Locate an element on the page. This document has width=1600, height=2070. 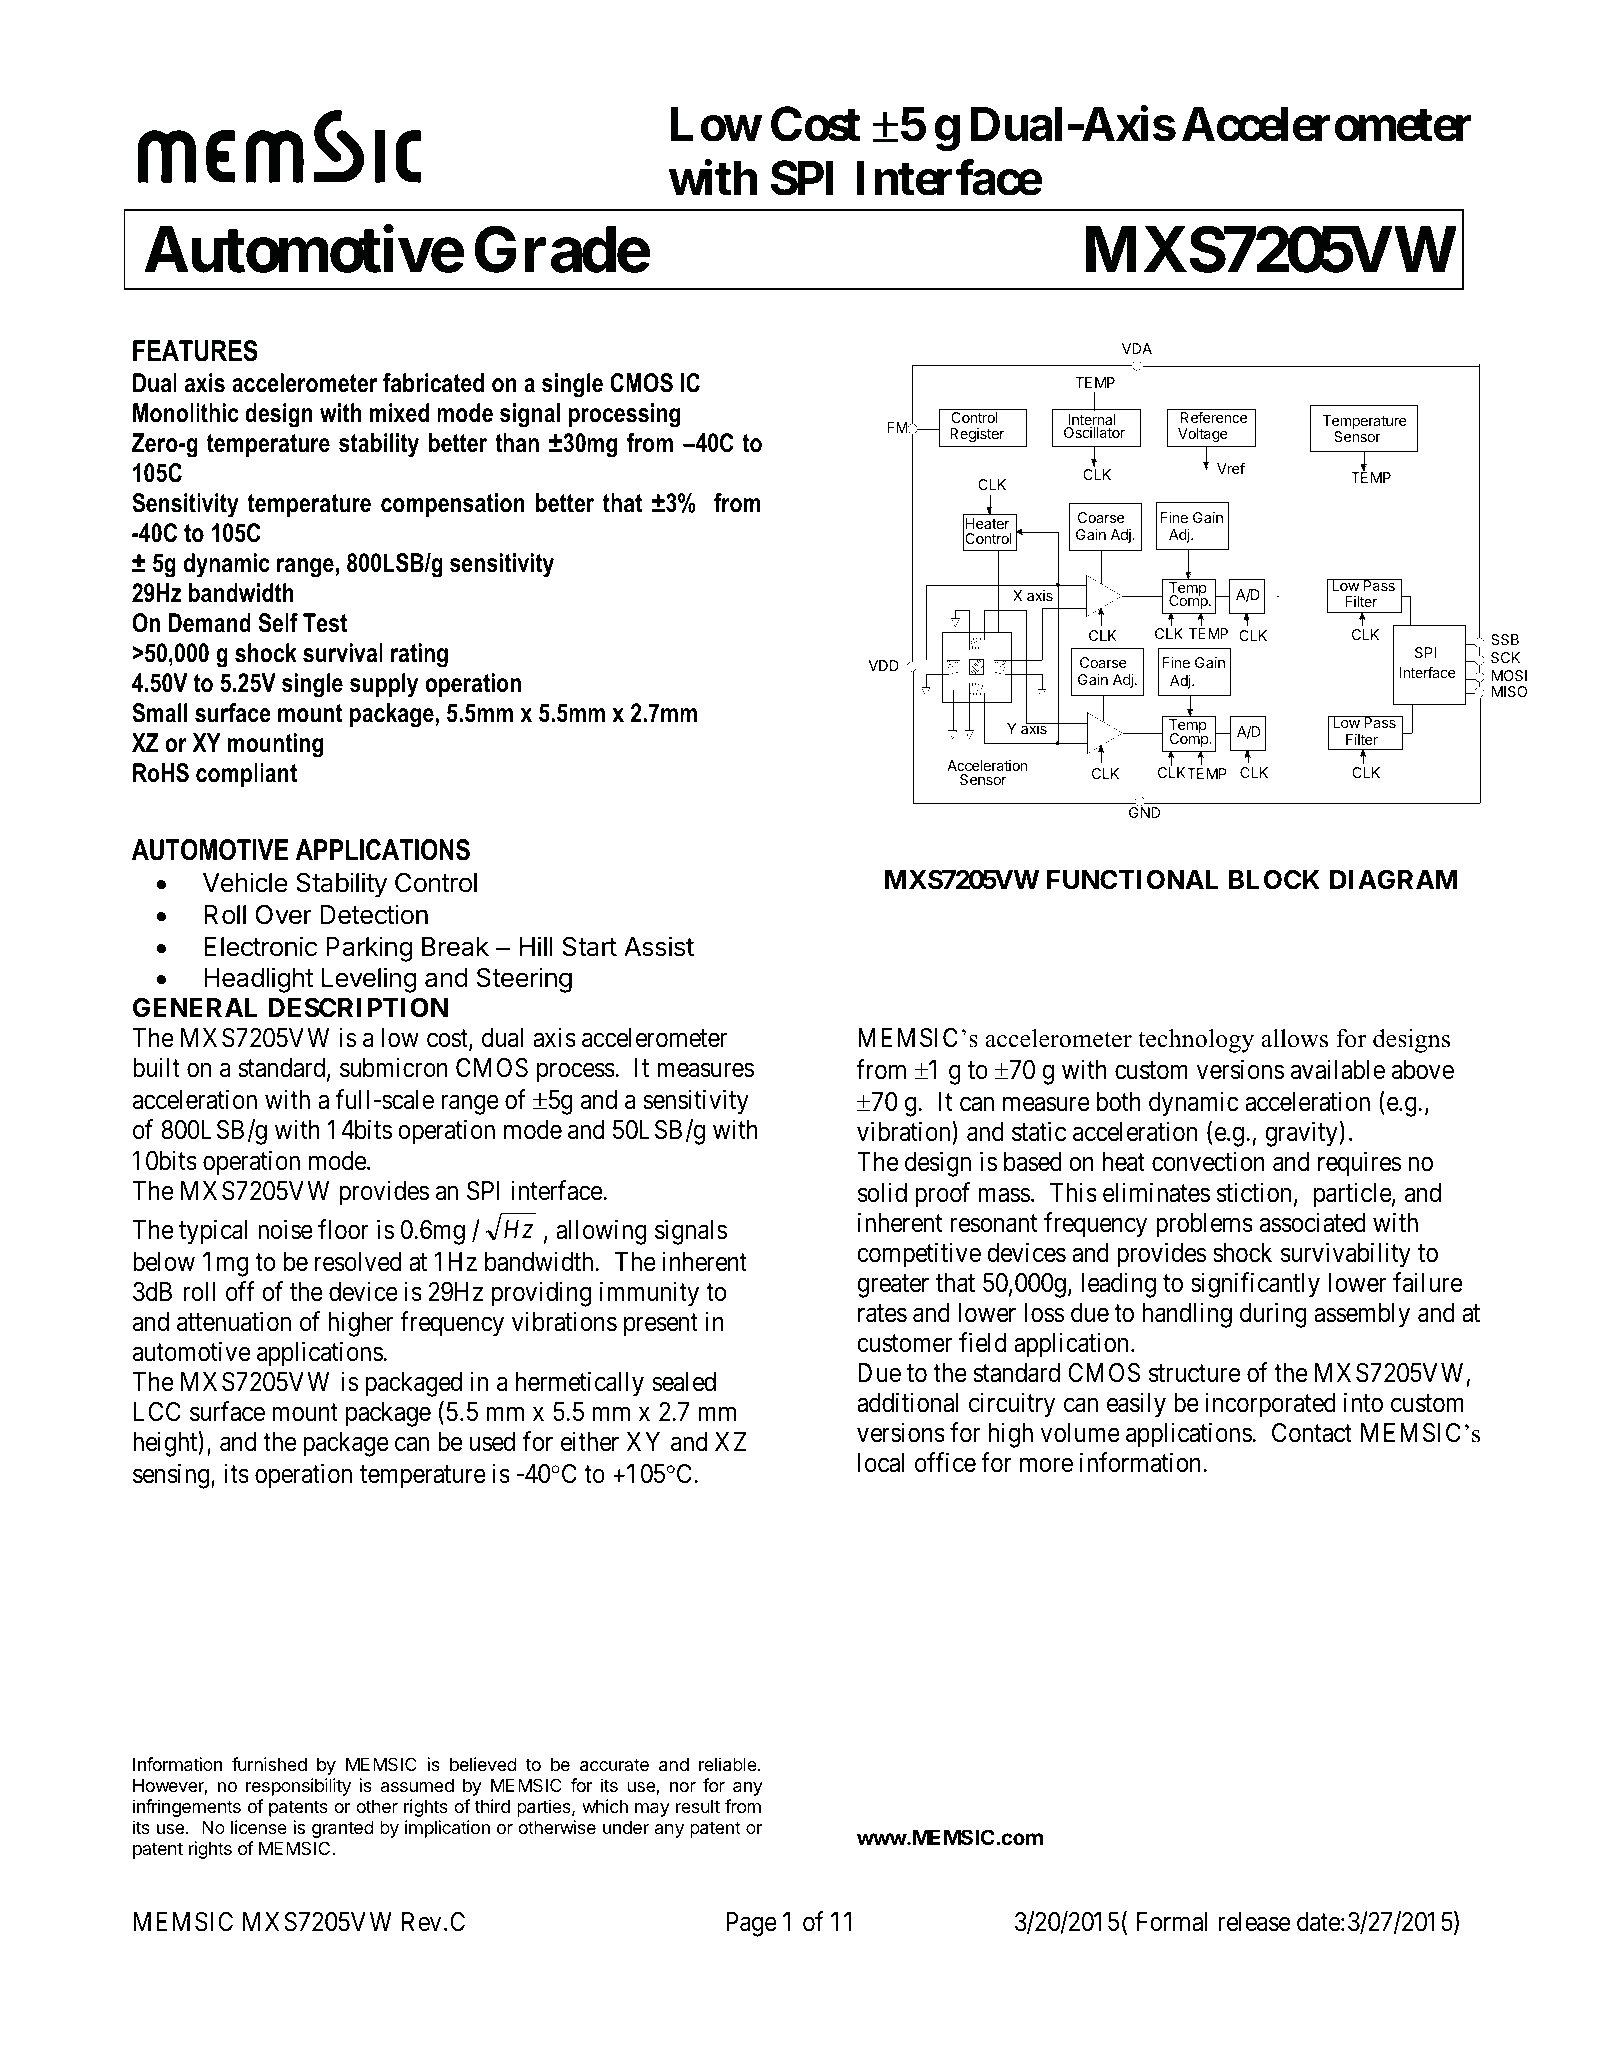
Assist is located at coordinates (659, 946).
